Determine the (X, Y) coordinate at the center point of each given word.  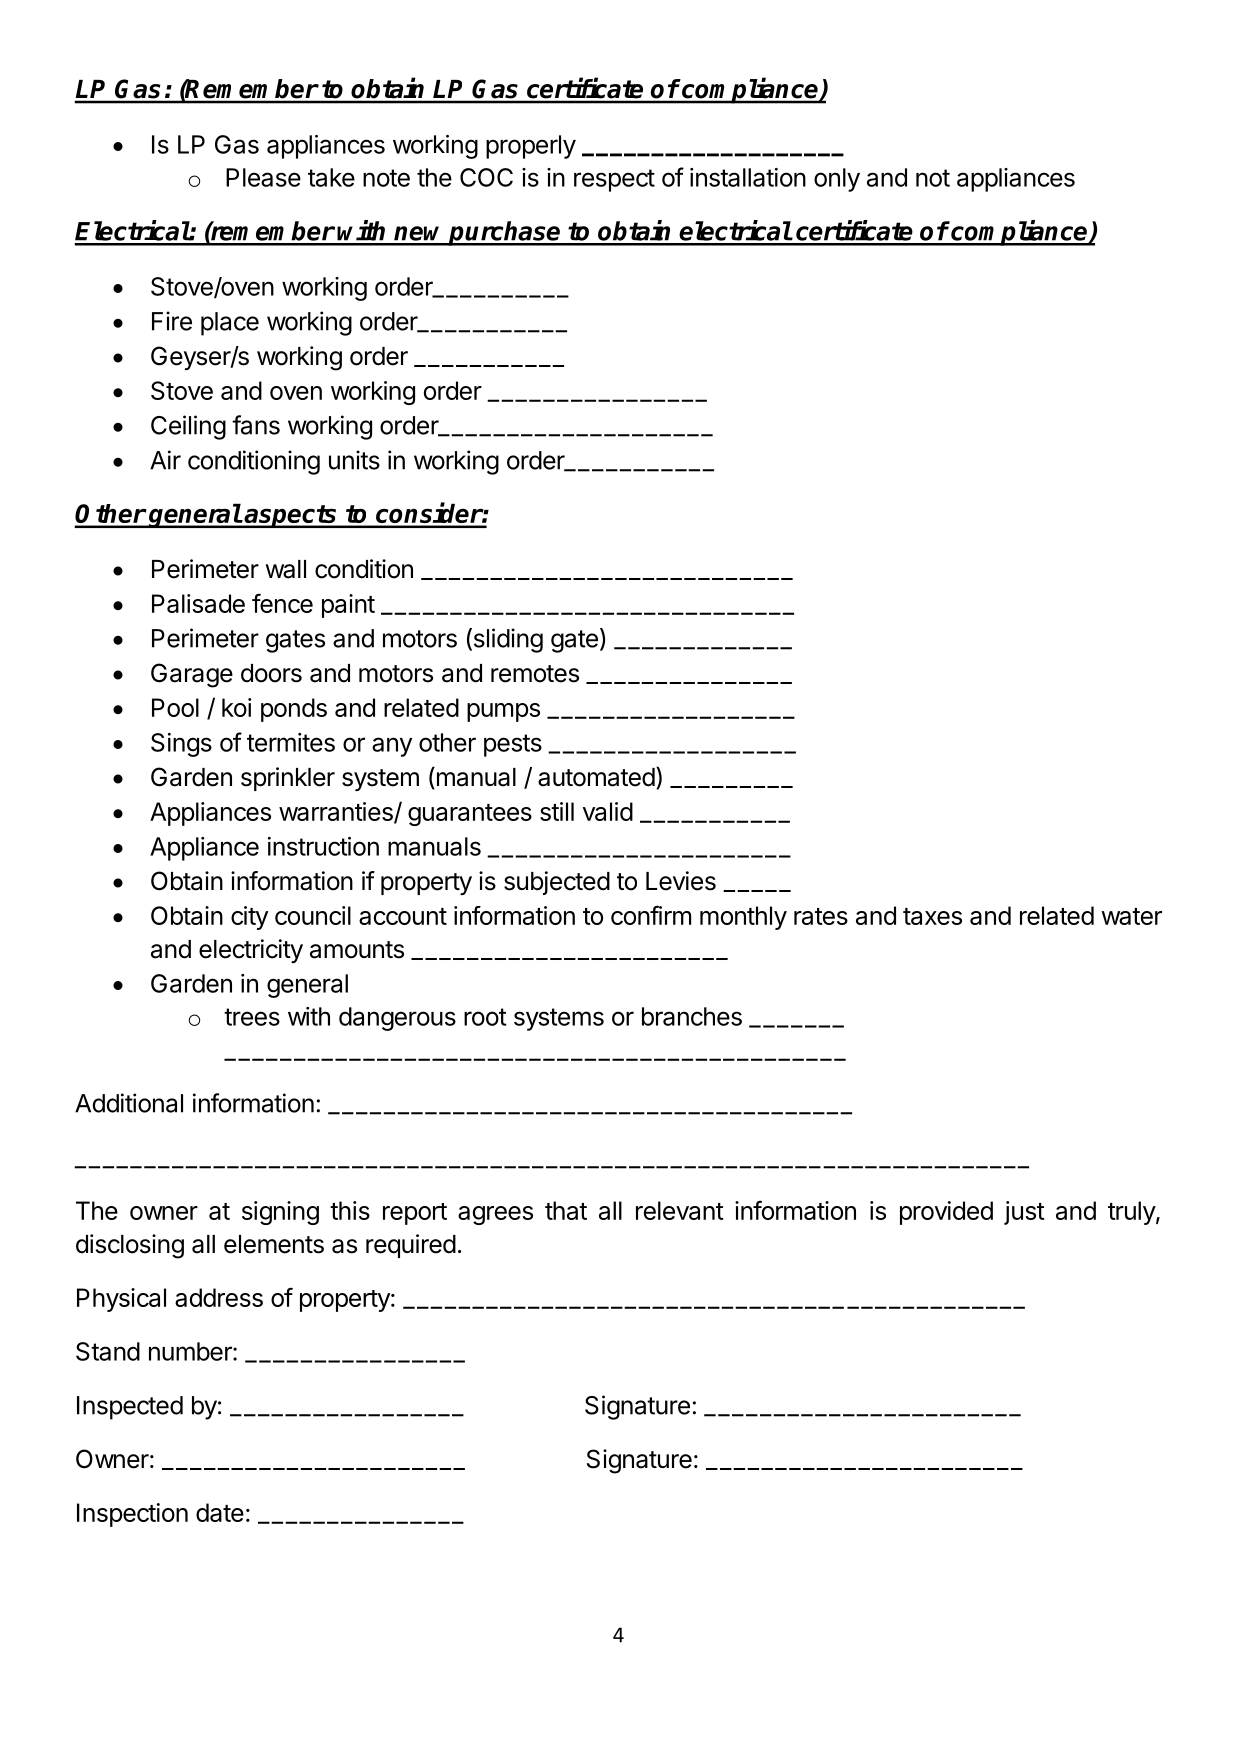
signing (280, 1213)
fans (256, 425)
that (566, 1210)
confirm (651, 915)
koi (237, 707)
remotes (535, 674)
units (354, 460)
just (1024, 1213)
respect (614, 180)
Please (263, 177)
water (1131, 916)
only (837, 180)
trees (252, 1017)
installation (748, 177)
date (220, 1512)
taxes (932, 916)
